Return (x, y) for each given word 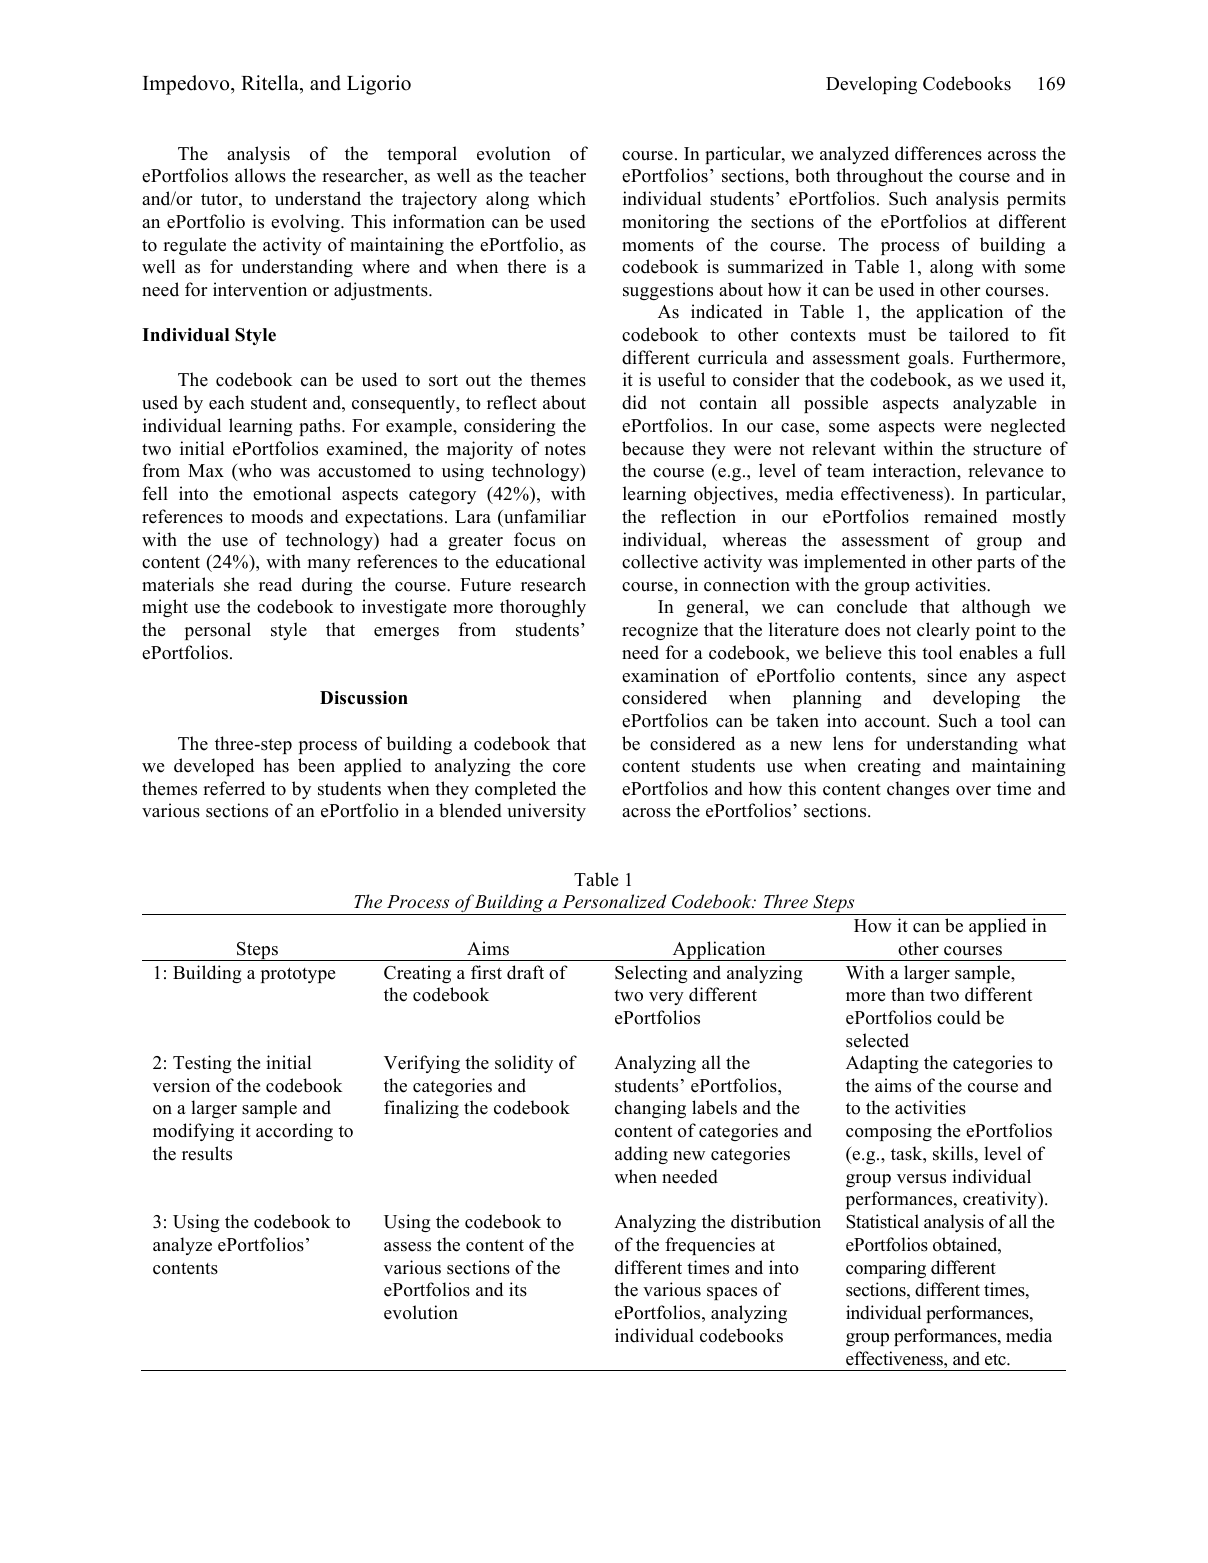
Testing (202, 1064)
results (207, 1153)
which (562, 198)
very (666, 998)
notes (565, 449)
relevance (1005, 470)
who (254, 472)
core (569, 768)
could (959, 1017)
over (973, 791)
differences (938, 153)
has (276, 765)
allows (260, 175)
